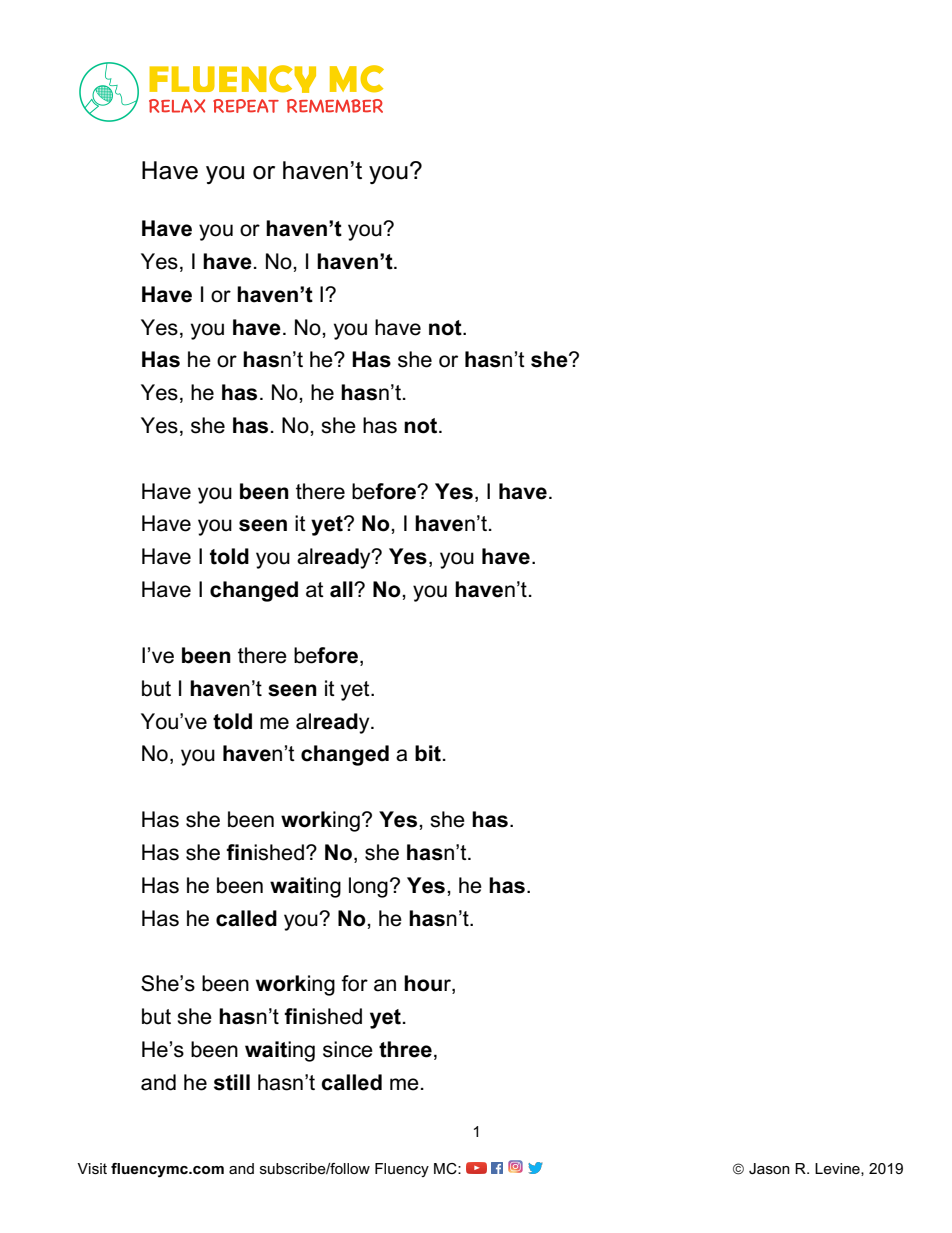  Describe the element at coordinates (428, 753) in the screenshot. I see `bit` at that location.
